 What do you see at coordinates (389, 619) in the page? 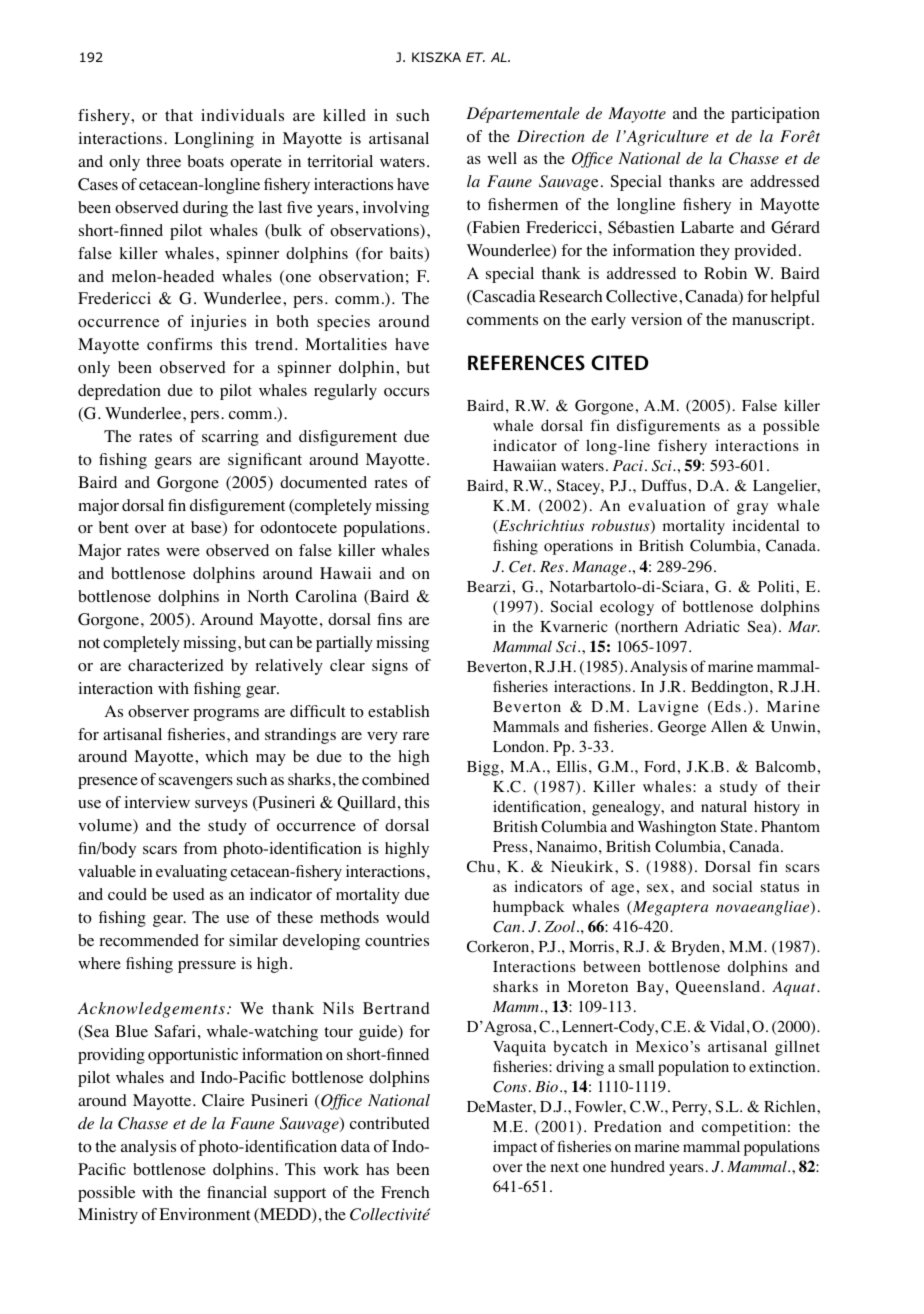
I see `fins` at bounding box center [389, 619].
